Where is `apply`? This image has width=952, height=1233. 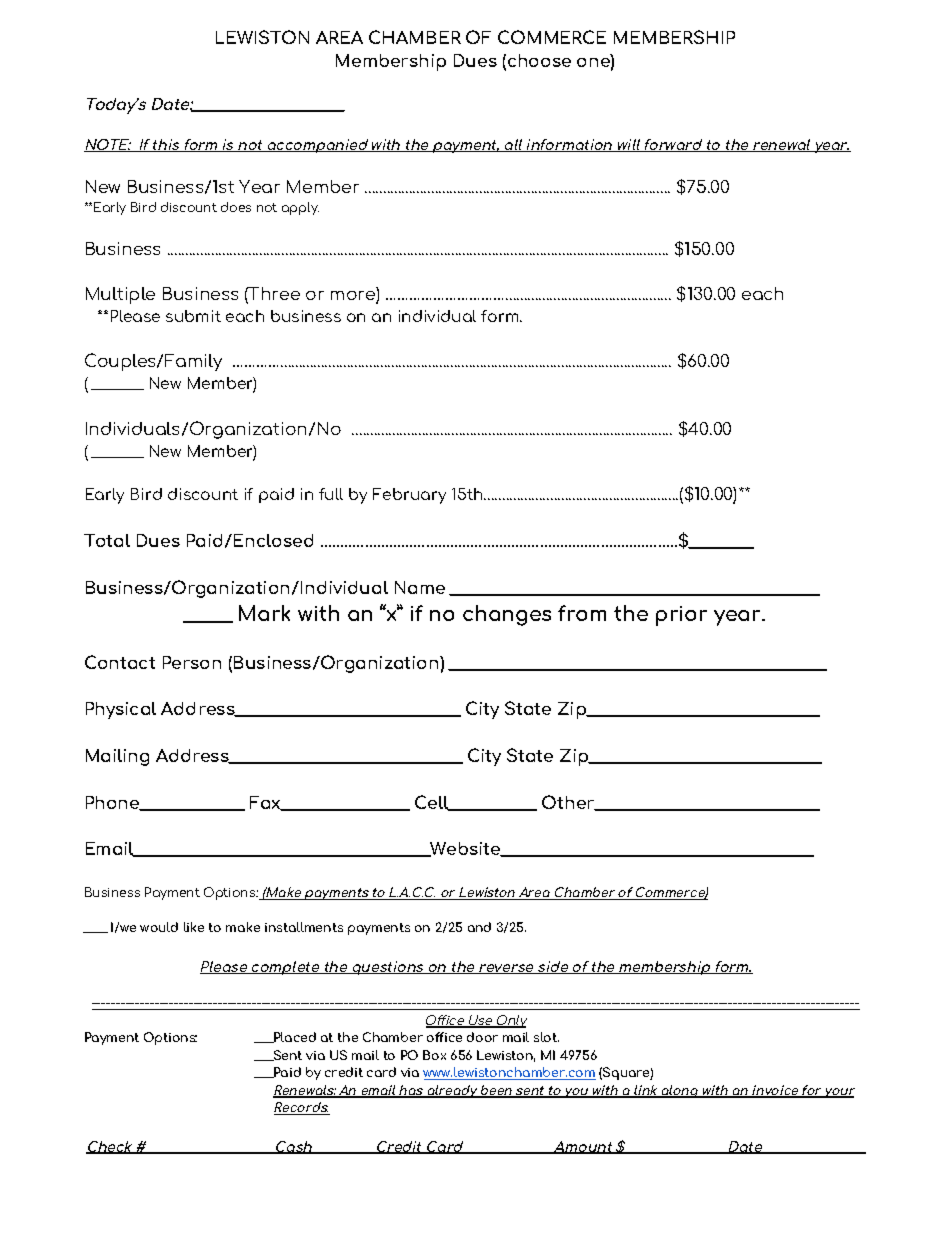 apply is located at coordinates (300, 208).
